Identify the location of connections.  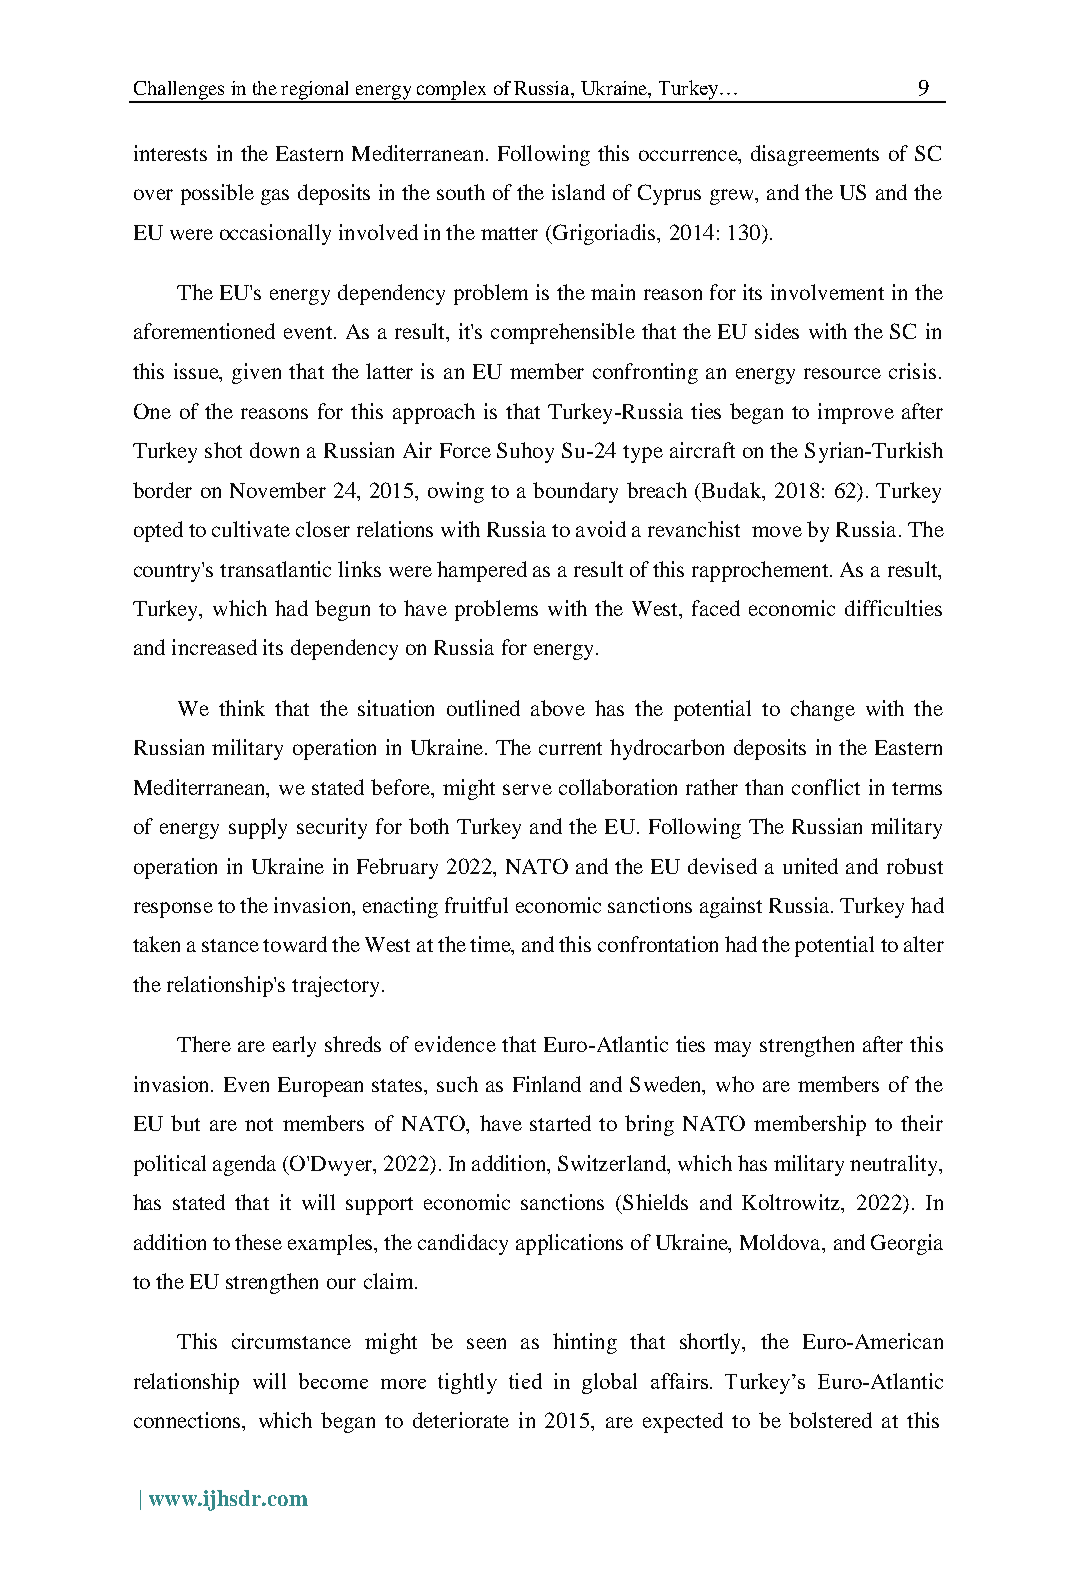
(188, 1420).
